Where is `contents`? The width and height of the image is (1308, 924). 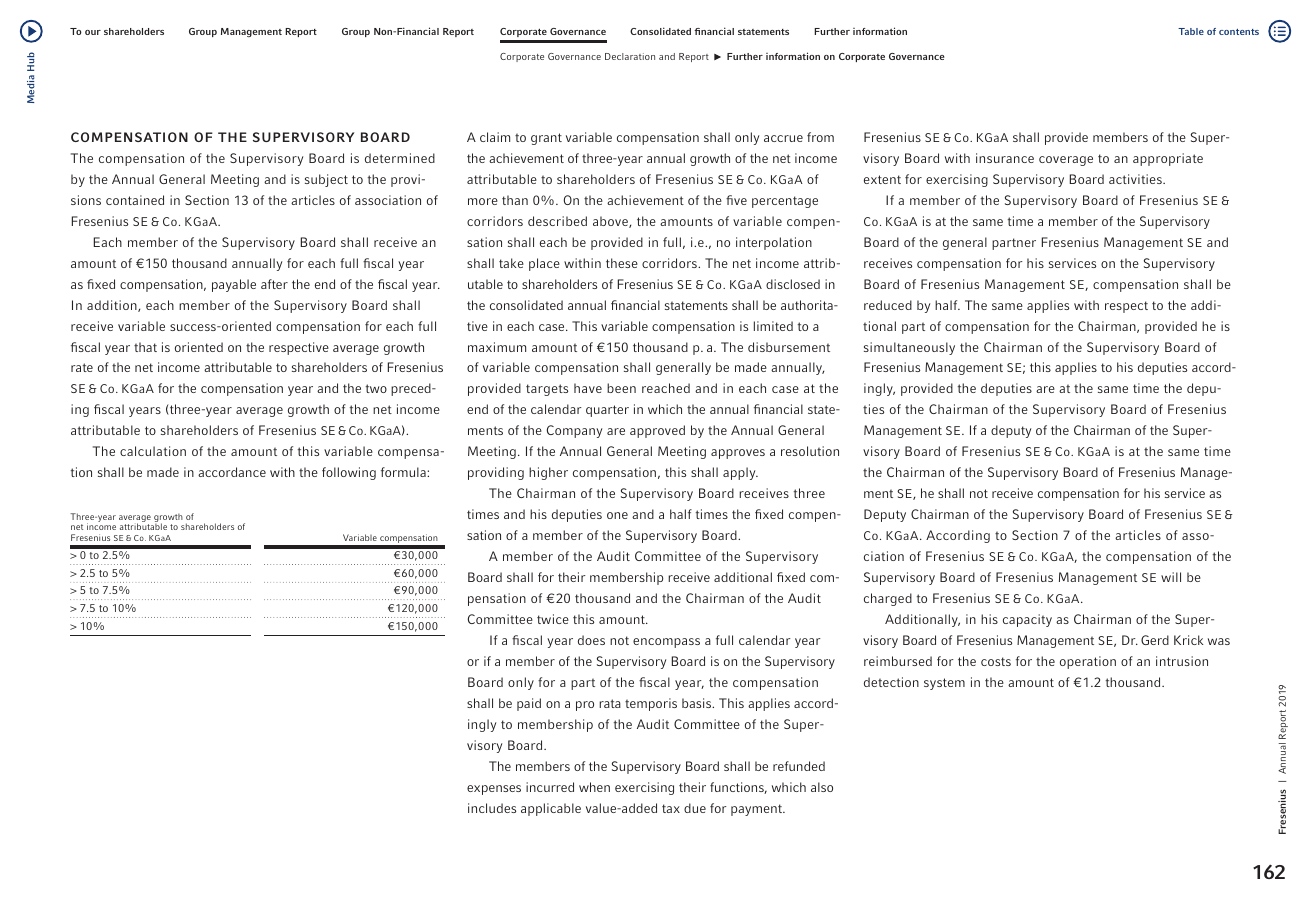 contents is located at coordinates (1239, 32).
